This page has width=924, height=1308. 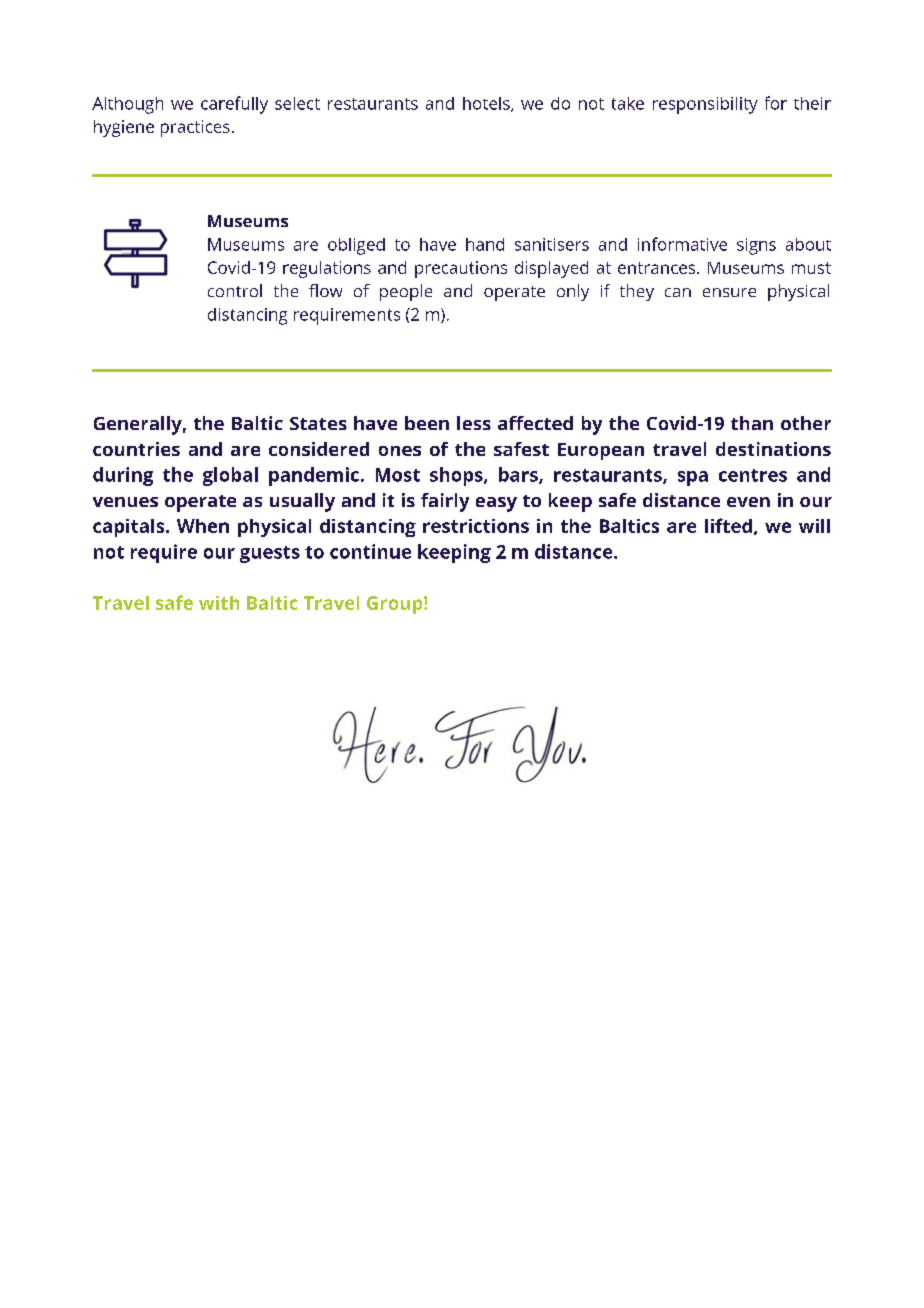 I want to click on practices, so click(x=195, y=128).
